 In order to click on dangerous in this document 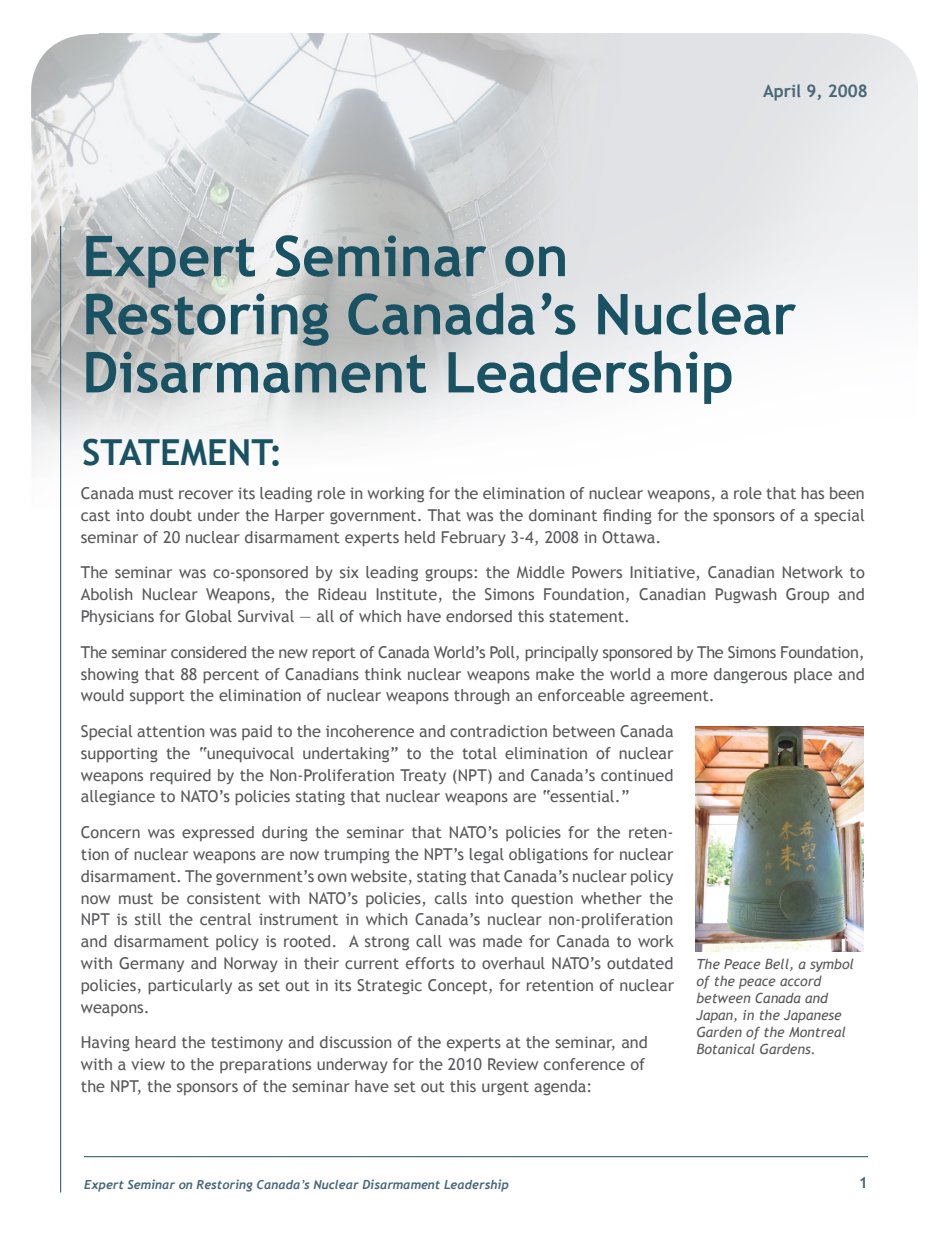, I will do `click(750, 676)`.
